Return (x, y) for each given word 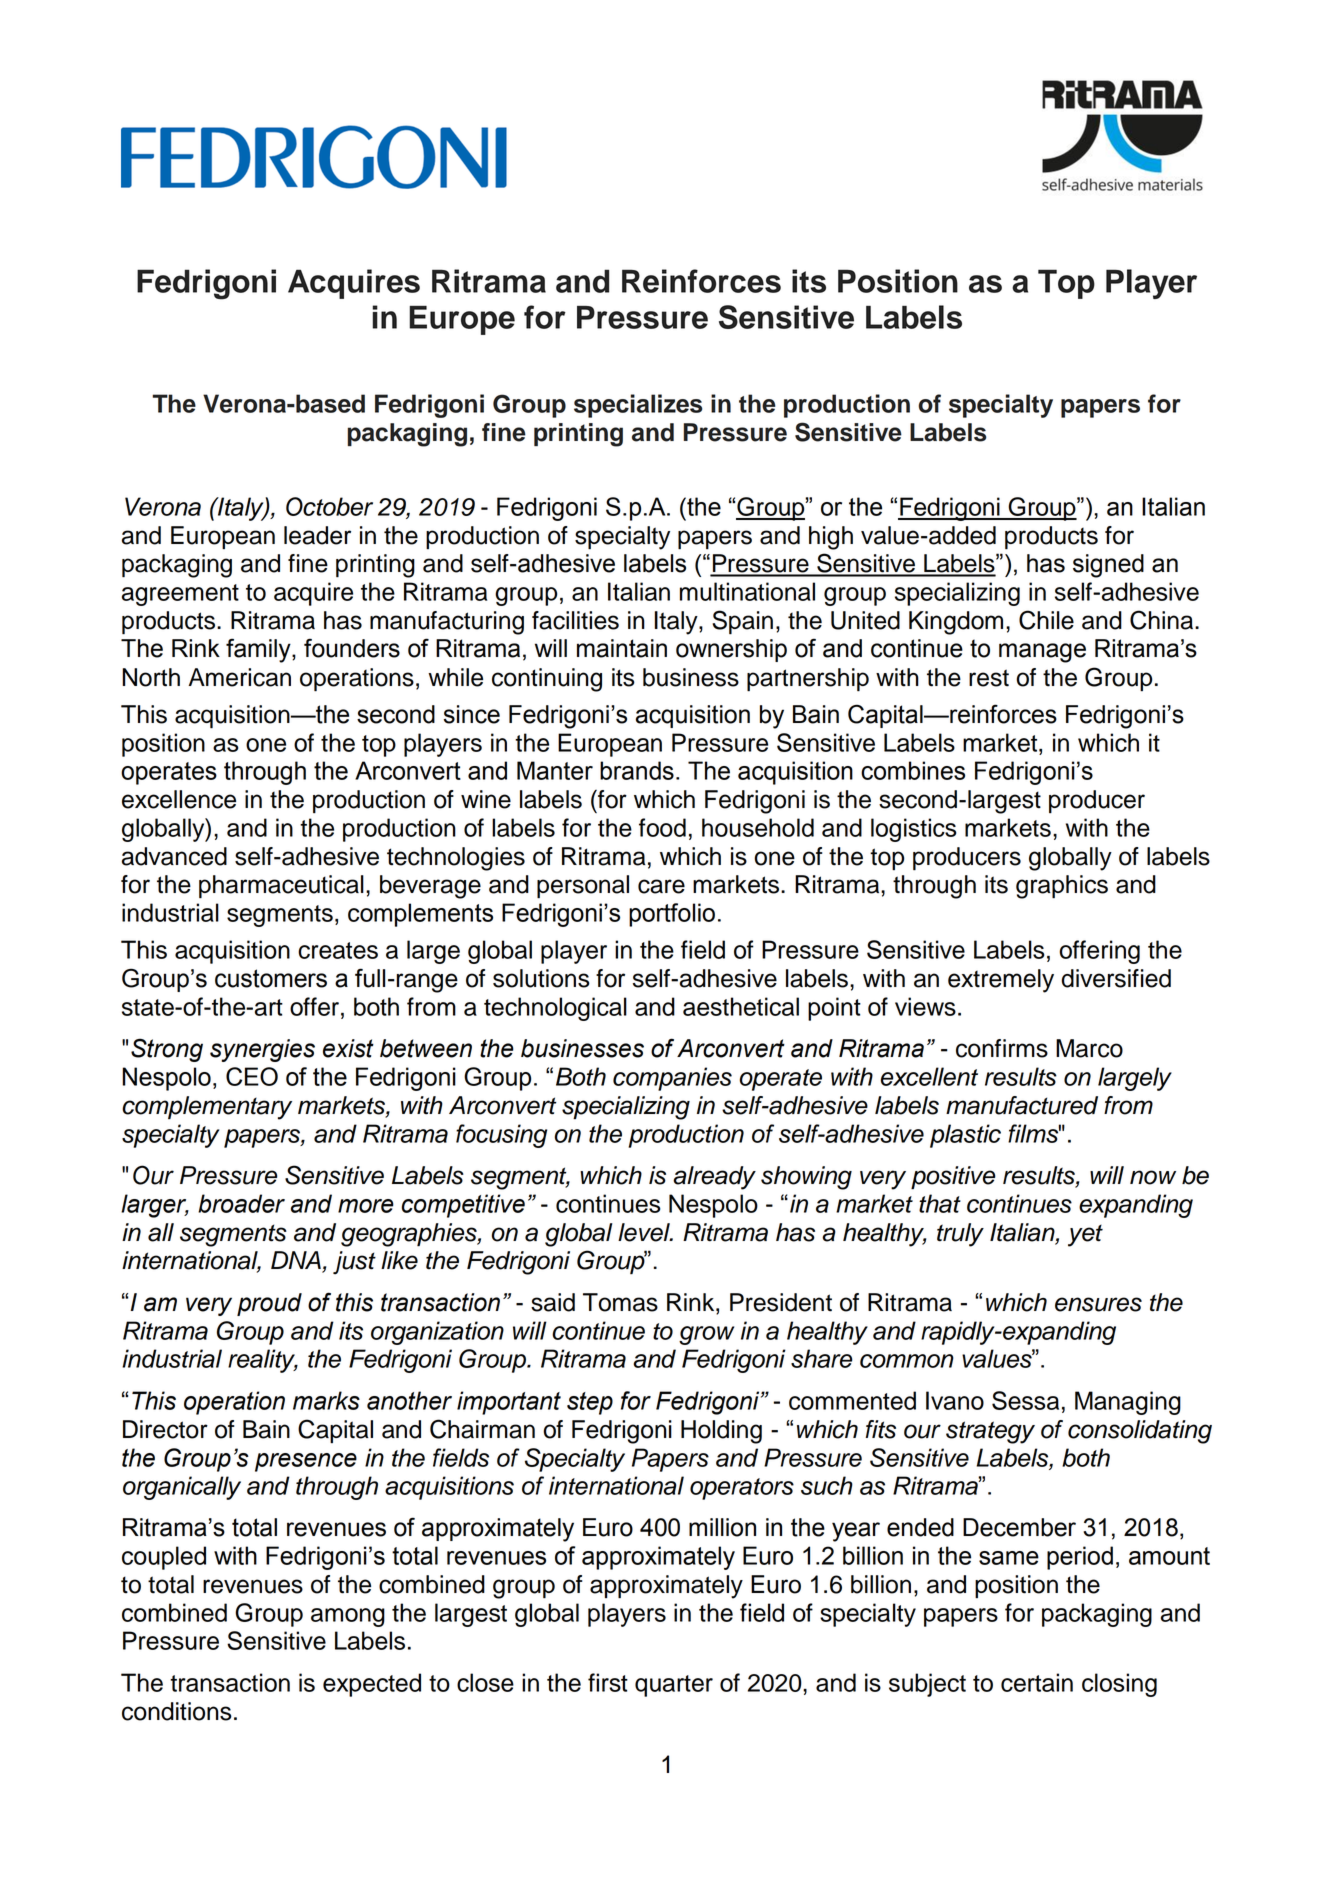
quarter (674, 1686)
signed (1108, 566)
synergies (262, 1050)
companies (672, 1079)
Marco (1089, 1048)
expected (372, 1685)
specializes (638, 406)
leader (317, 535)
